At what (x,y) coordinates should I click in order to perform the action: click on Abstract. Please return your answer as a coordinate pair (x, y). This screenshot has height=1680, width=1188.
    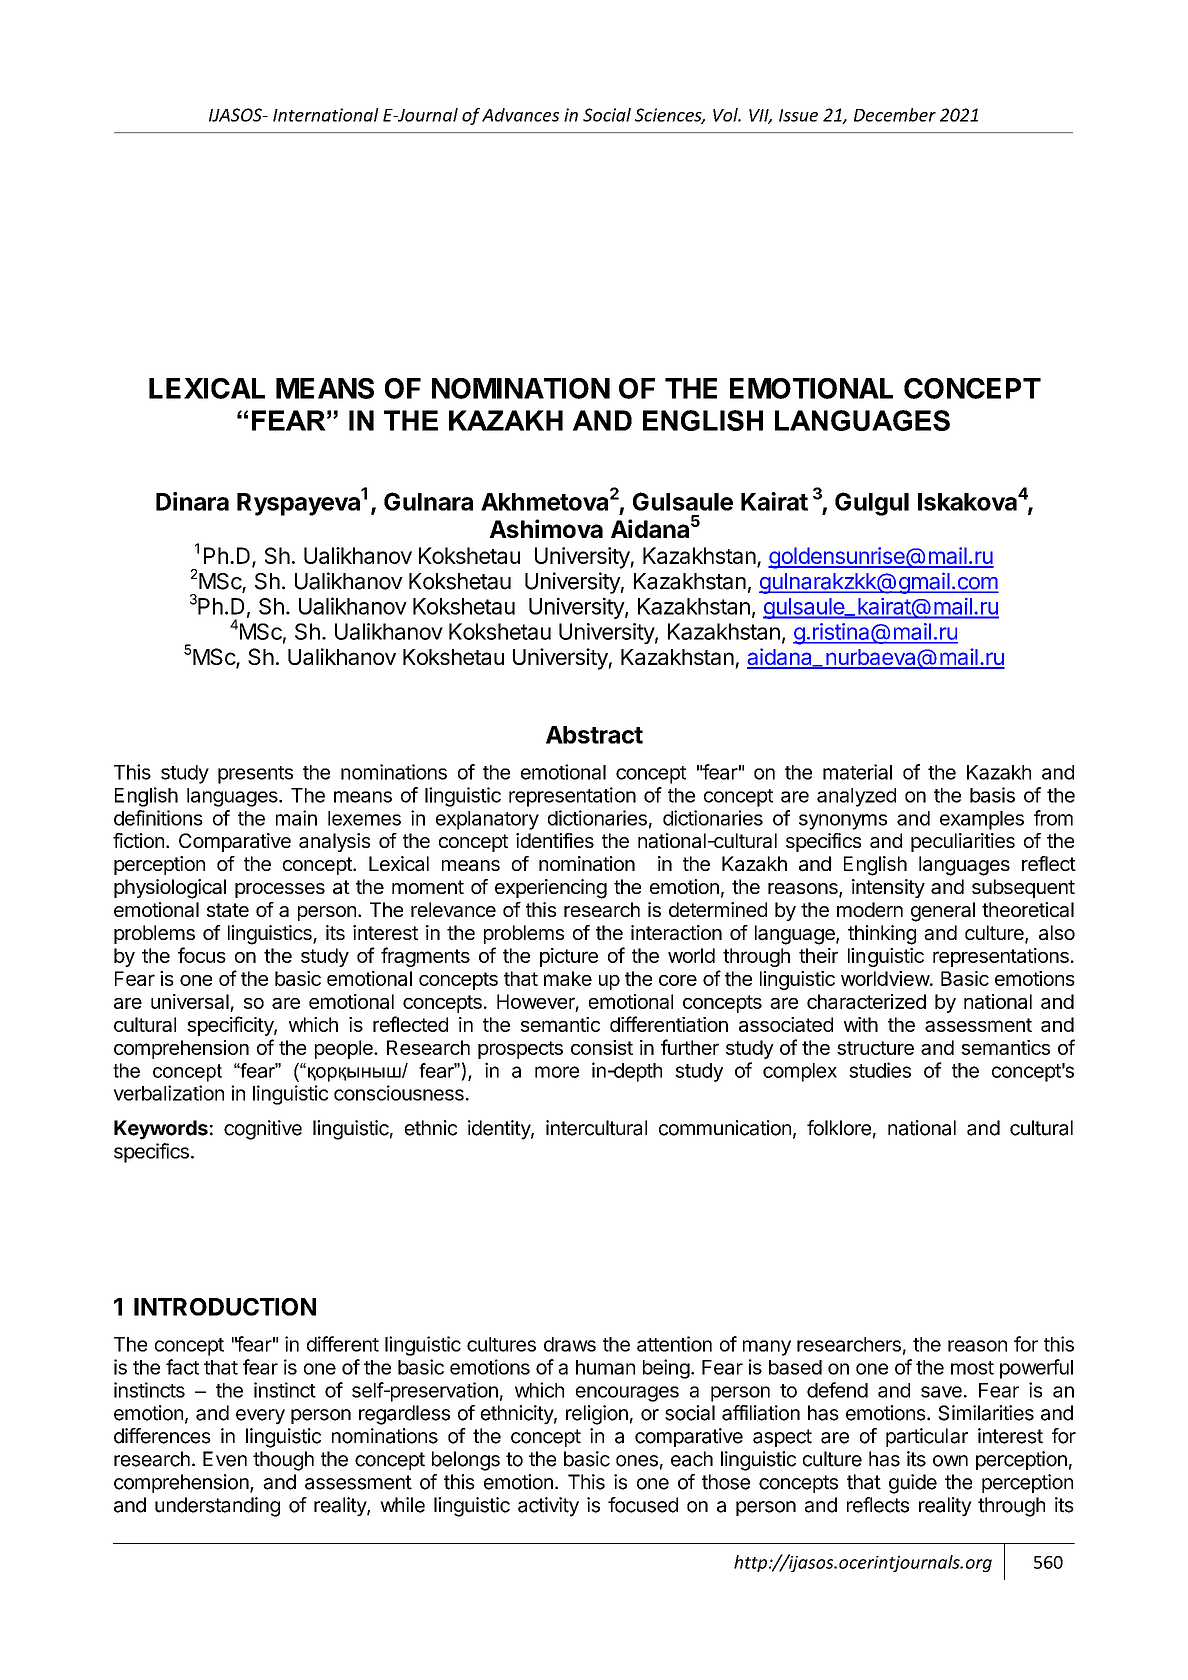
    Looking at the image, I should click on (594, 735).
